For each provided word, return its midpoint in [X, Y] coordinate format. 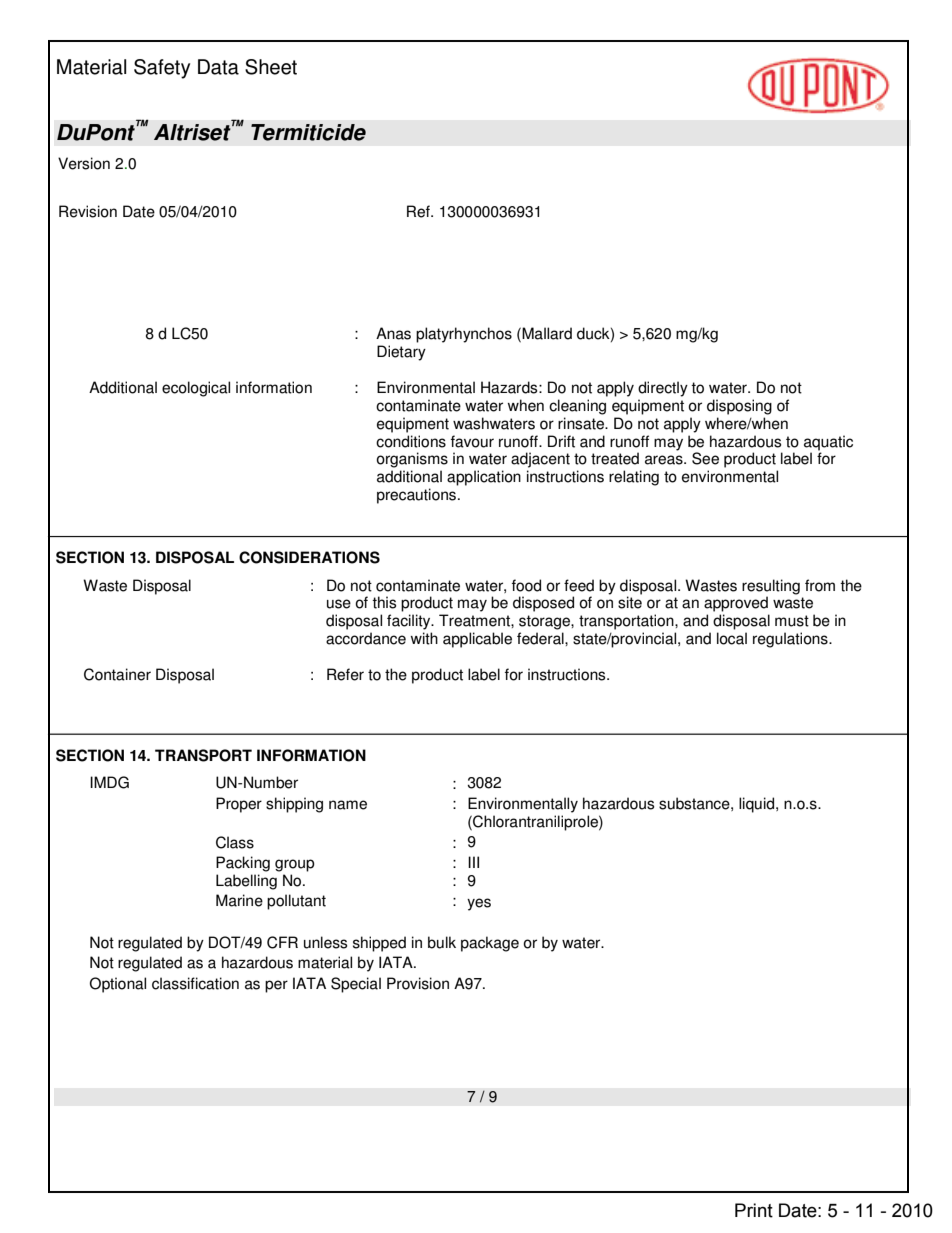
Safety [162, 69]
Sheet [271, 67]
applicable [477, 640]
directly [663, 389]
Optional [118, 985]
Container [117, 674]
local [732, 638]
